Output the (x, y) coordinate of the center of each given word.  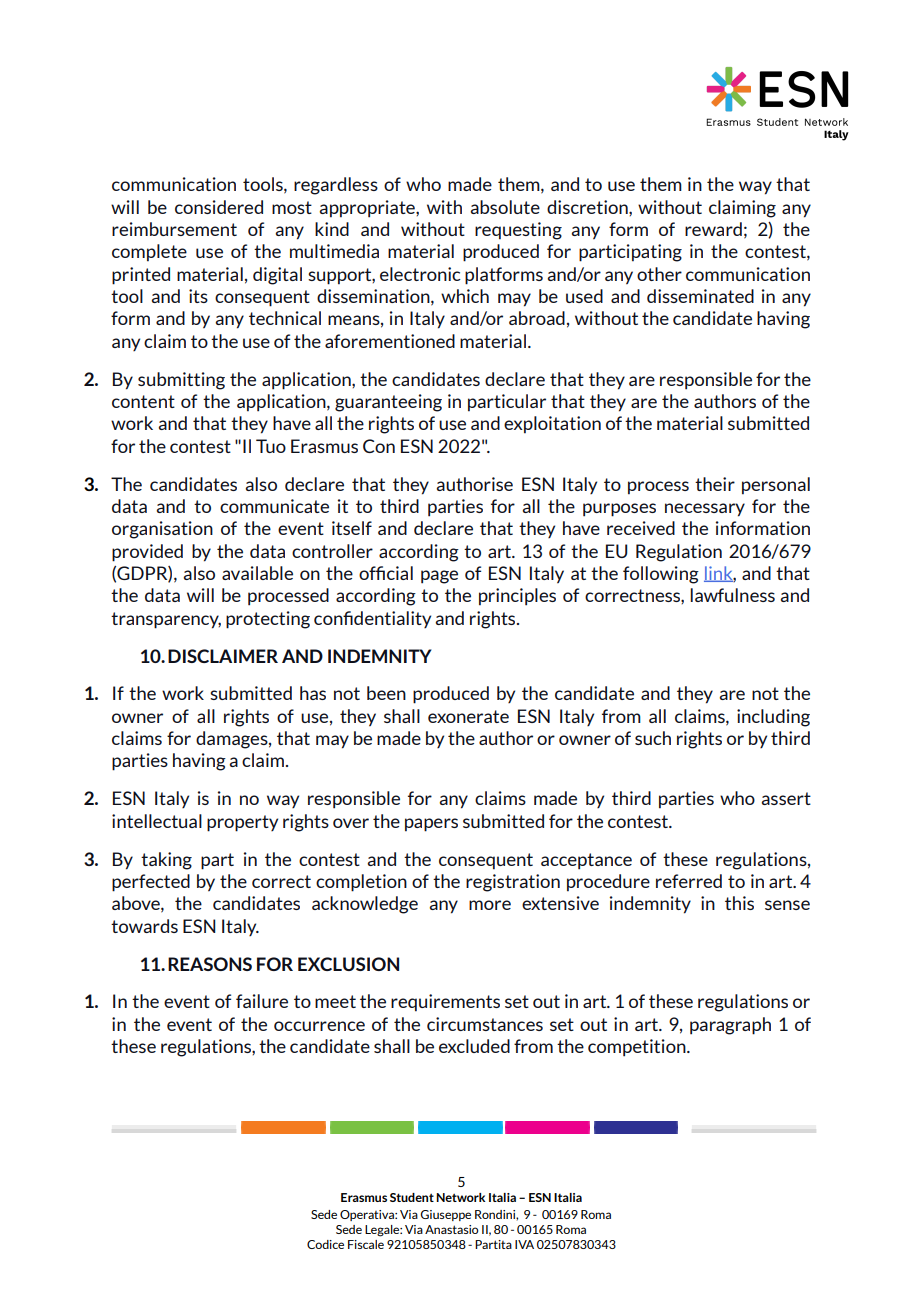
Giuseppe (445, 1215)
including (773, 718)
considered (219, 207)
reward (713, 229)
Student (412, 1197)
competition (638, 1048)
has (313, 693)
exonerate (468, 716)
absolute (505, 207)
